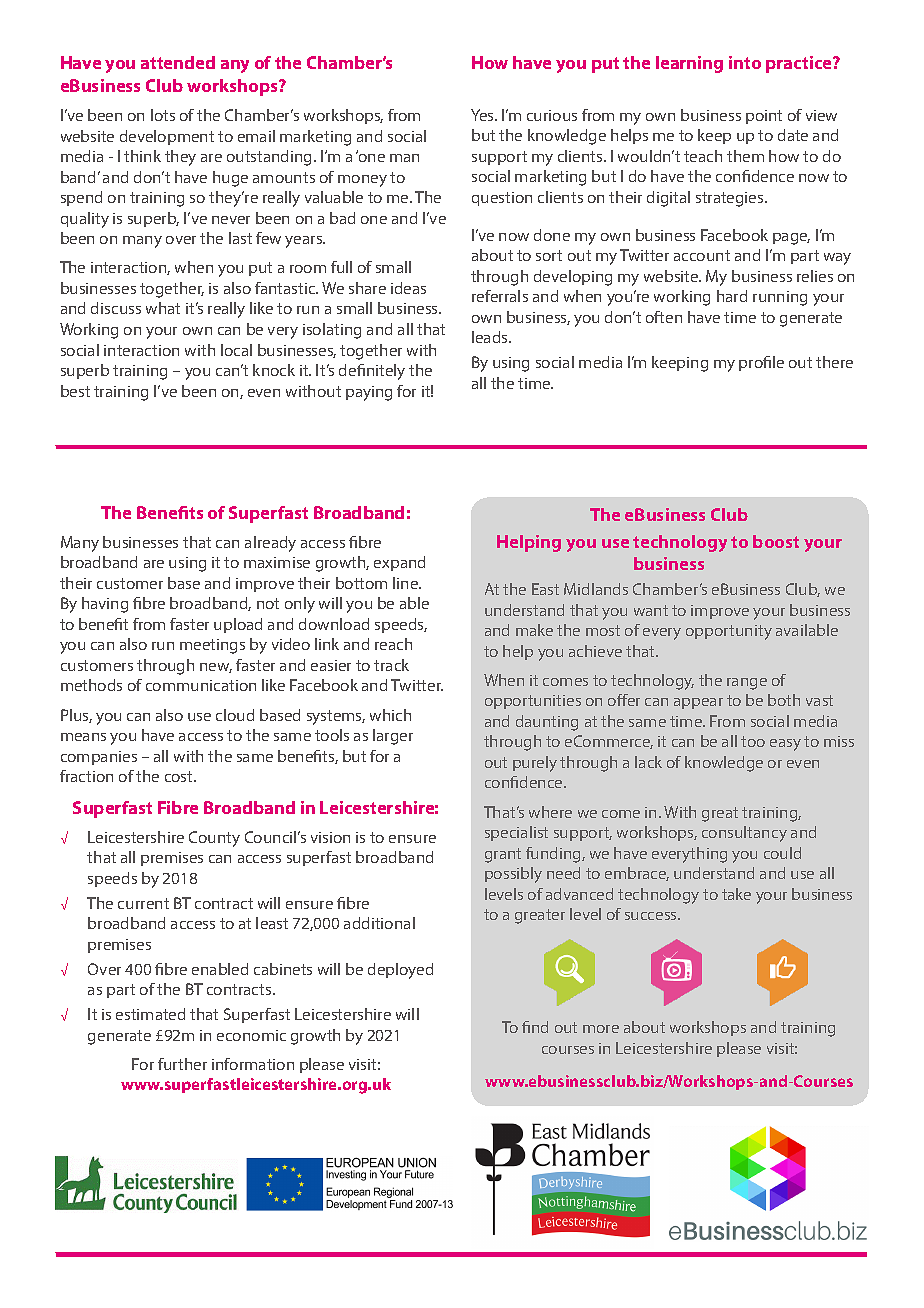 Image resolution: width=924 pixels, height=1308 pixels. Describe the element at coordinates (764, 117) in the screenshot. I see `point` at that location.
